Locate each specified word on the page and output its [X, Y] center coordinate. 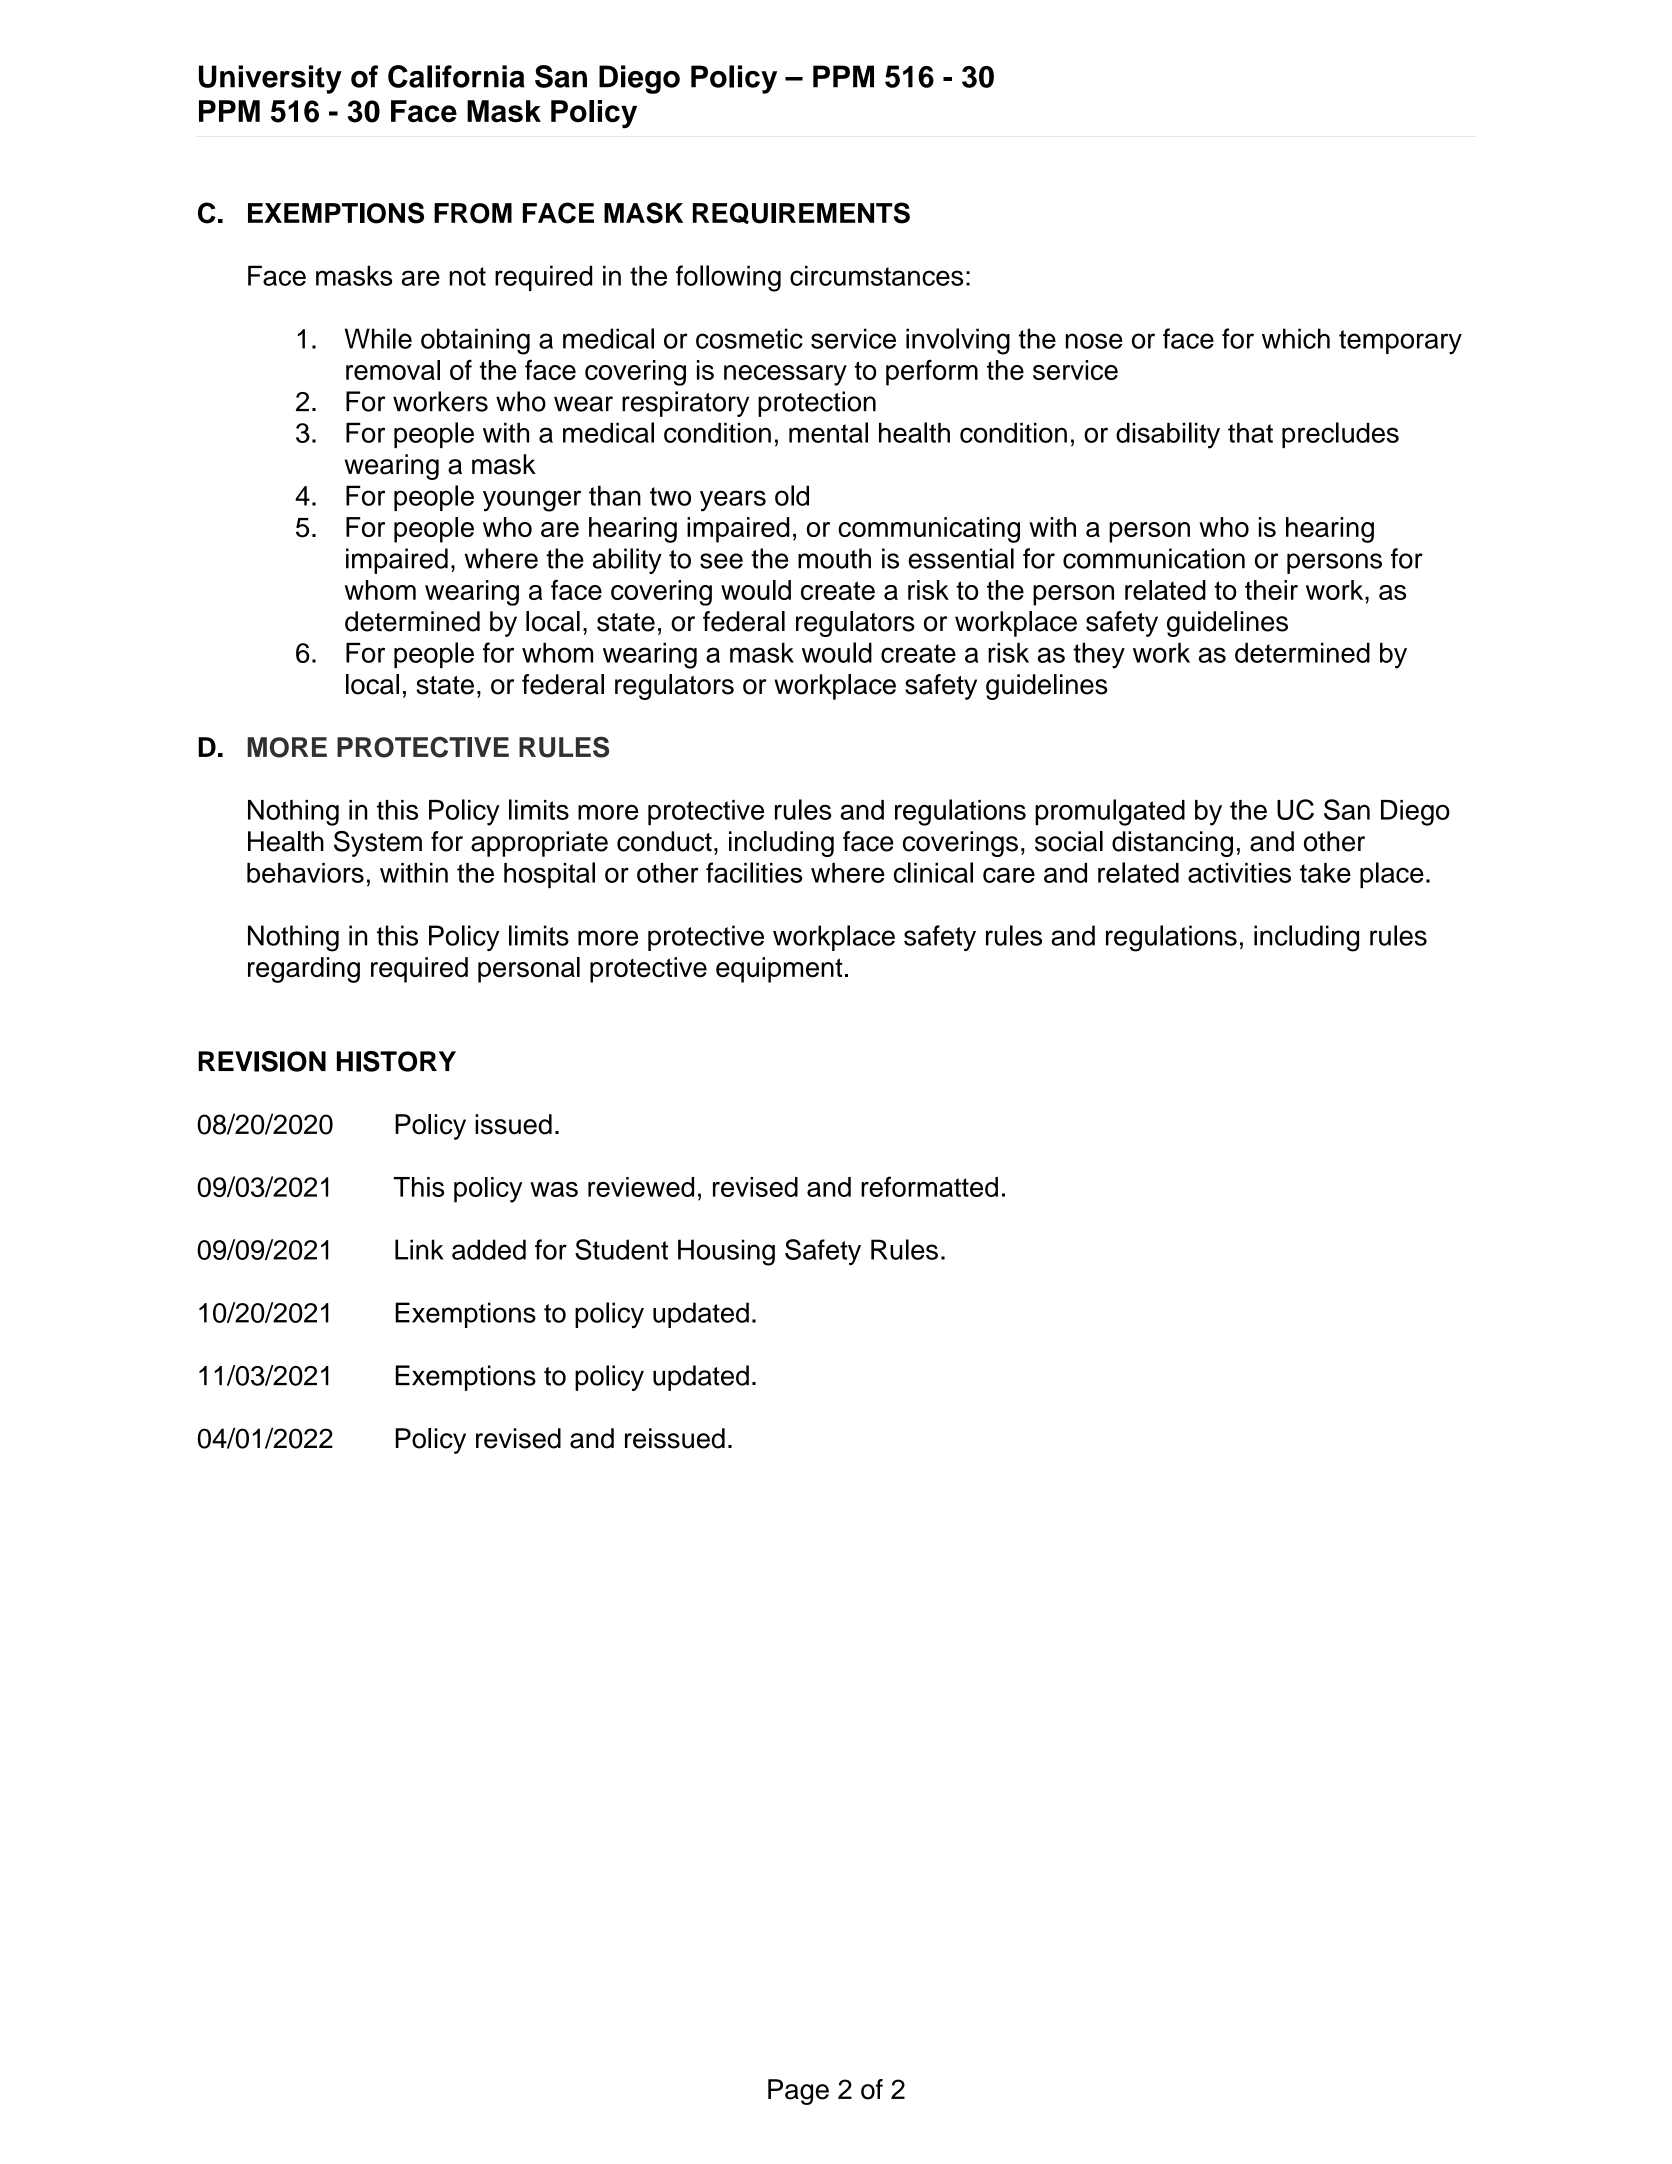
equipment [779, 970]
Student [621, 1249]
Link [419, 1249]
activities [1239, 873]
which [1296, 338]
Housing [726, 1252]
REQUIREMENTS [801, 213]
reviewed [641, 1187]
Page [798, 2092]
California [456, 76]
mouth [834, 558]
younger [532, 501]
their [1271, 590]
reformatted [929, 1186]
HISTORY [396, 1061]
